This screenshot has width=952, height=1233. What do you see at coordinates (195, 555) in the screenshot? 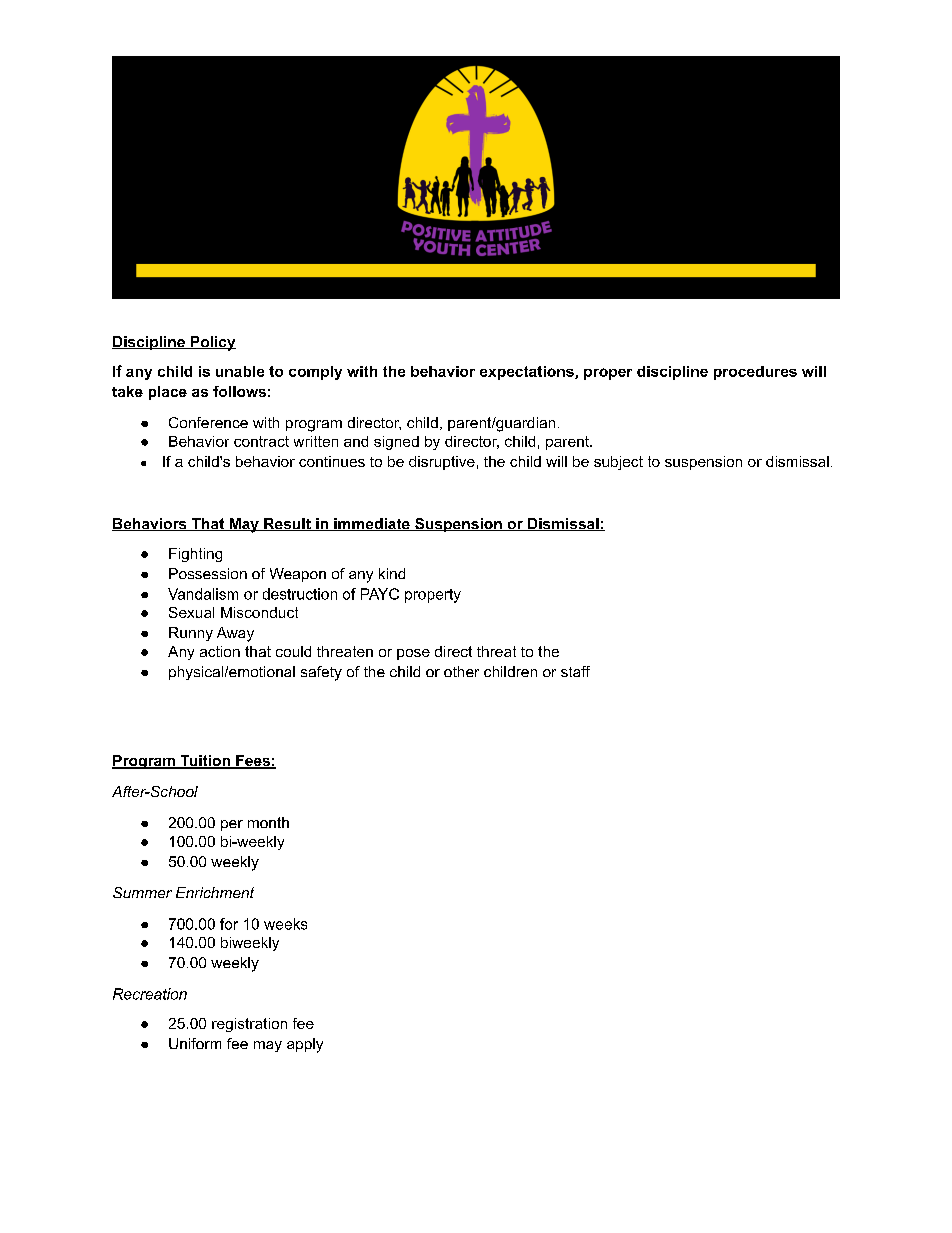
I see `Fighting` at bounding box center [195, 555].
